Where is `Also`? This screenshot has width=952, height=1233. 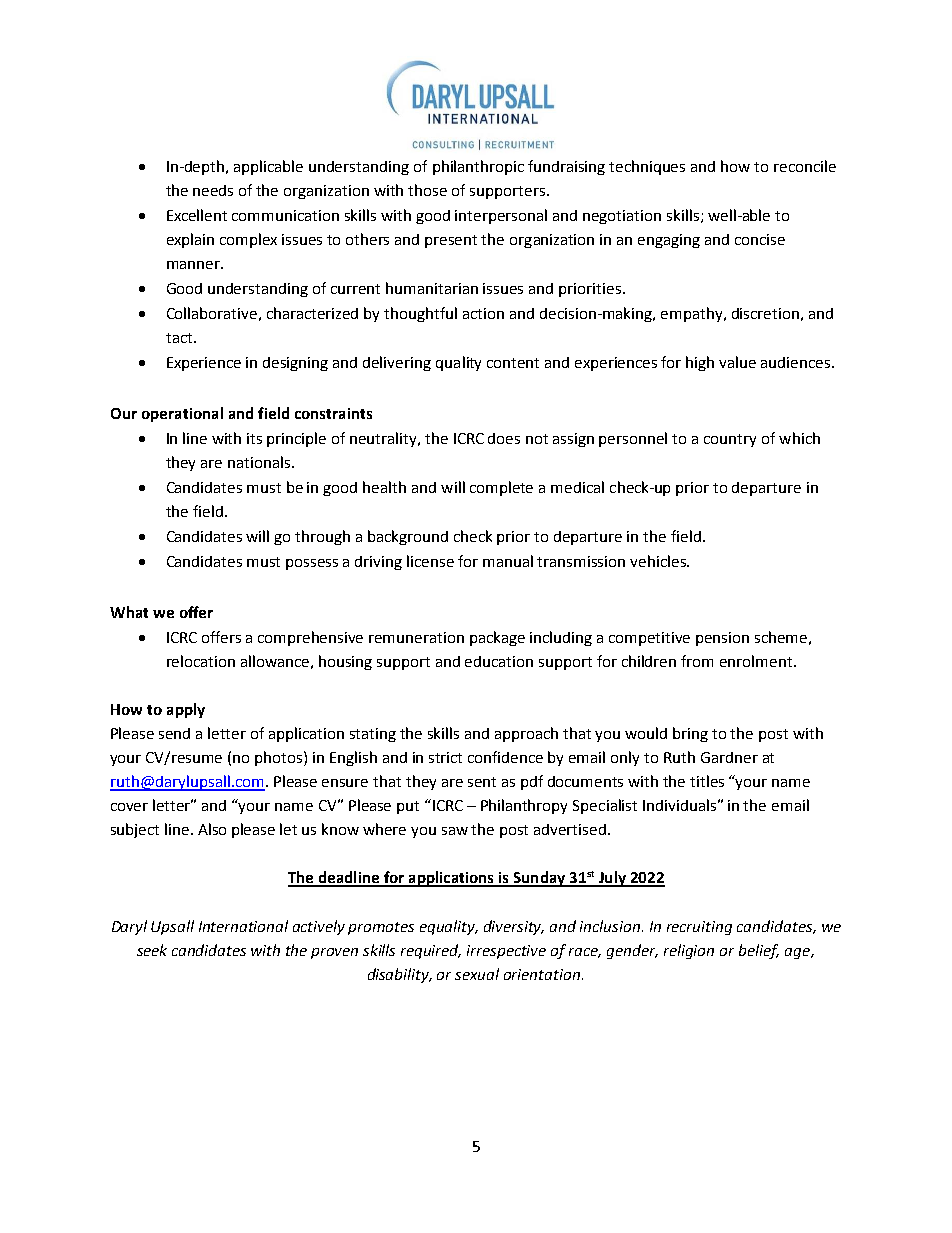
Also is located at coordinates (212, 829).
